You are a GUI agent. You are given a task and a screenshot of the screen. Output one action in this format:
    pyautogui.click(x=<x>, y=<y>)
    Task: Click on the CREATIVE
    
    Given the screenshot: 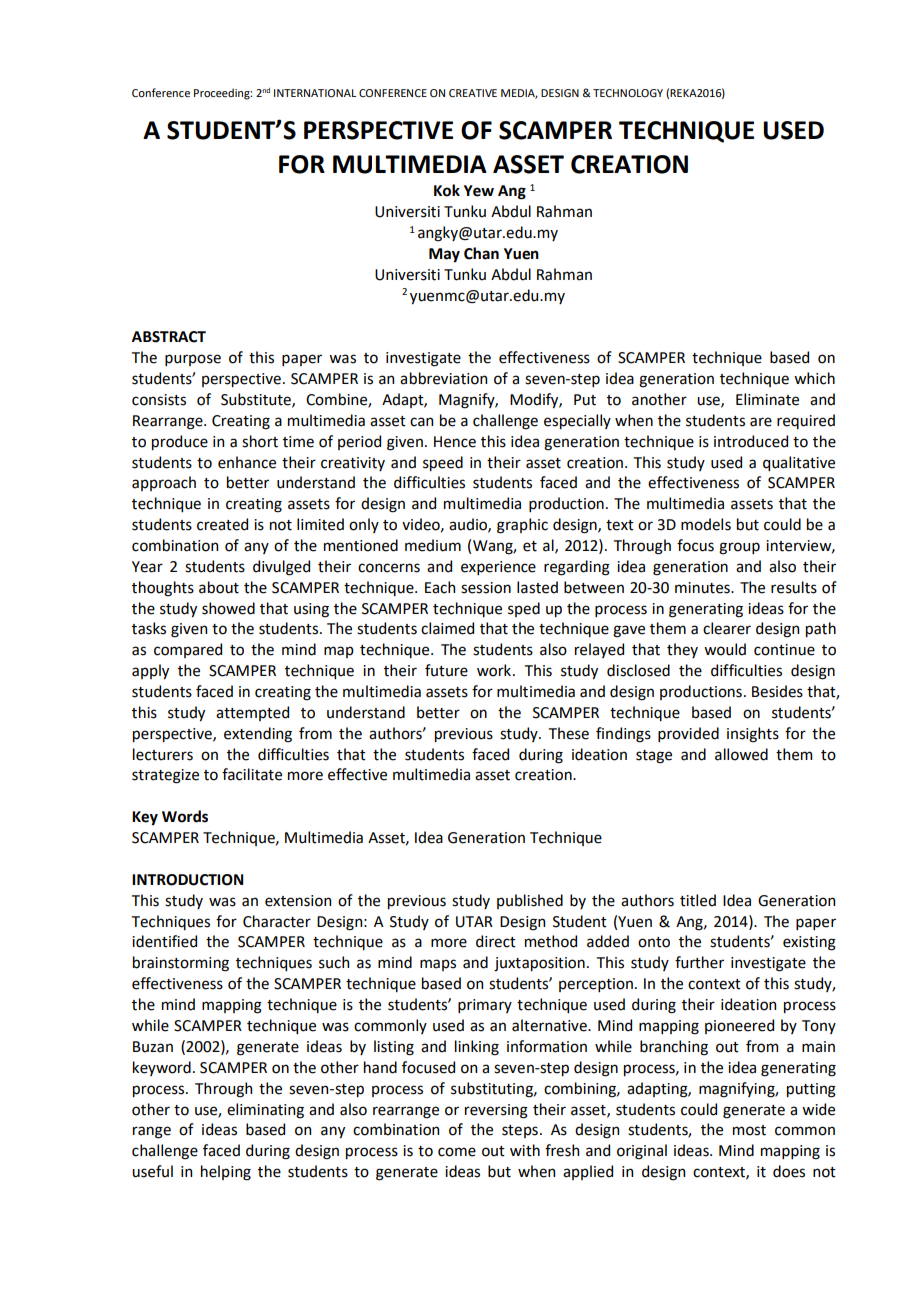 What is the action you would take?
    pyautogui.click(x=473, y=93)
